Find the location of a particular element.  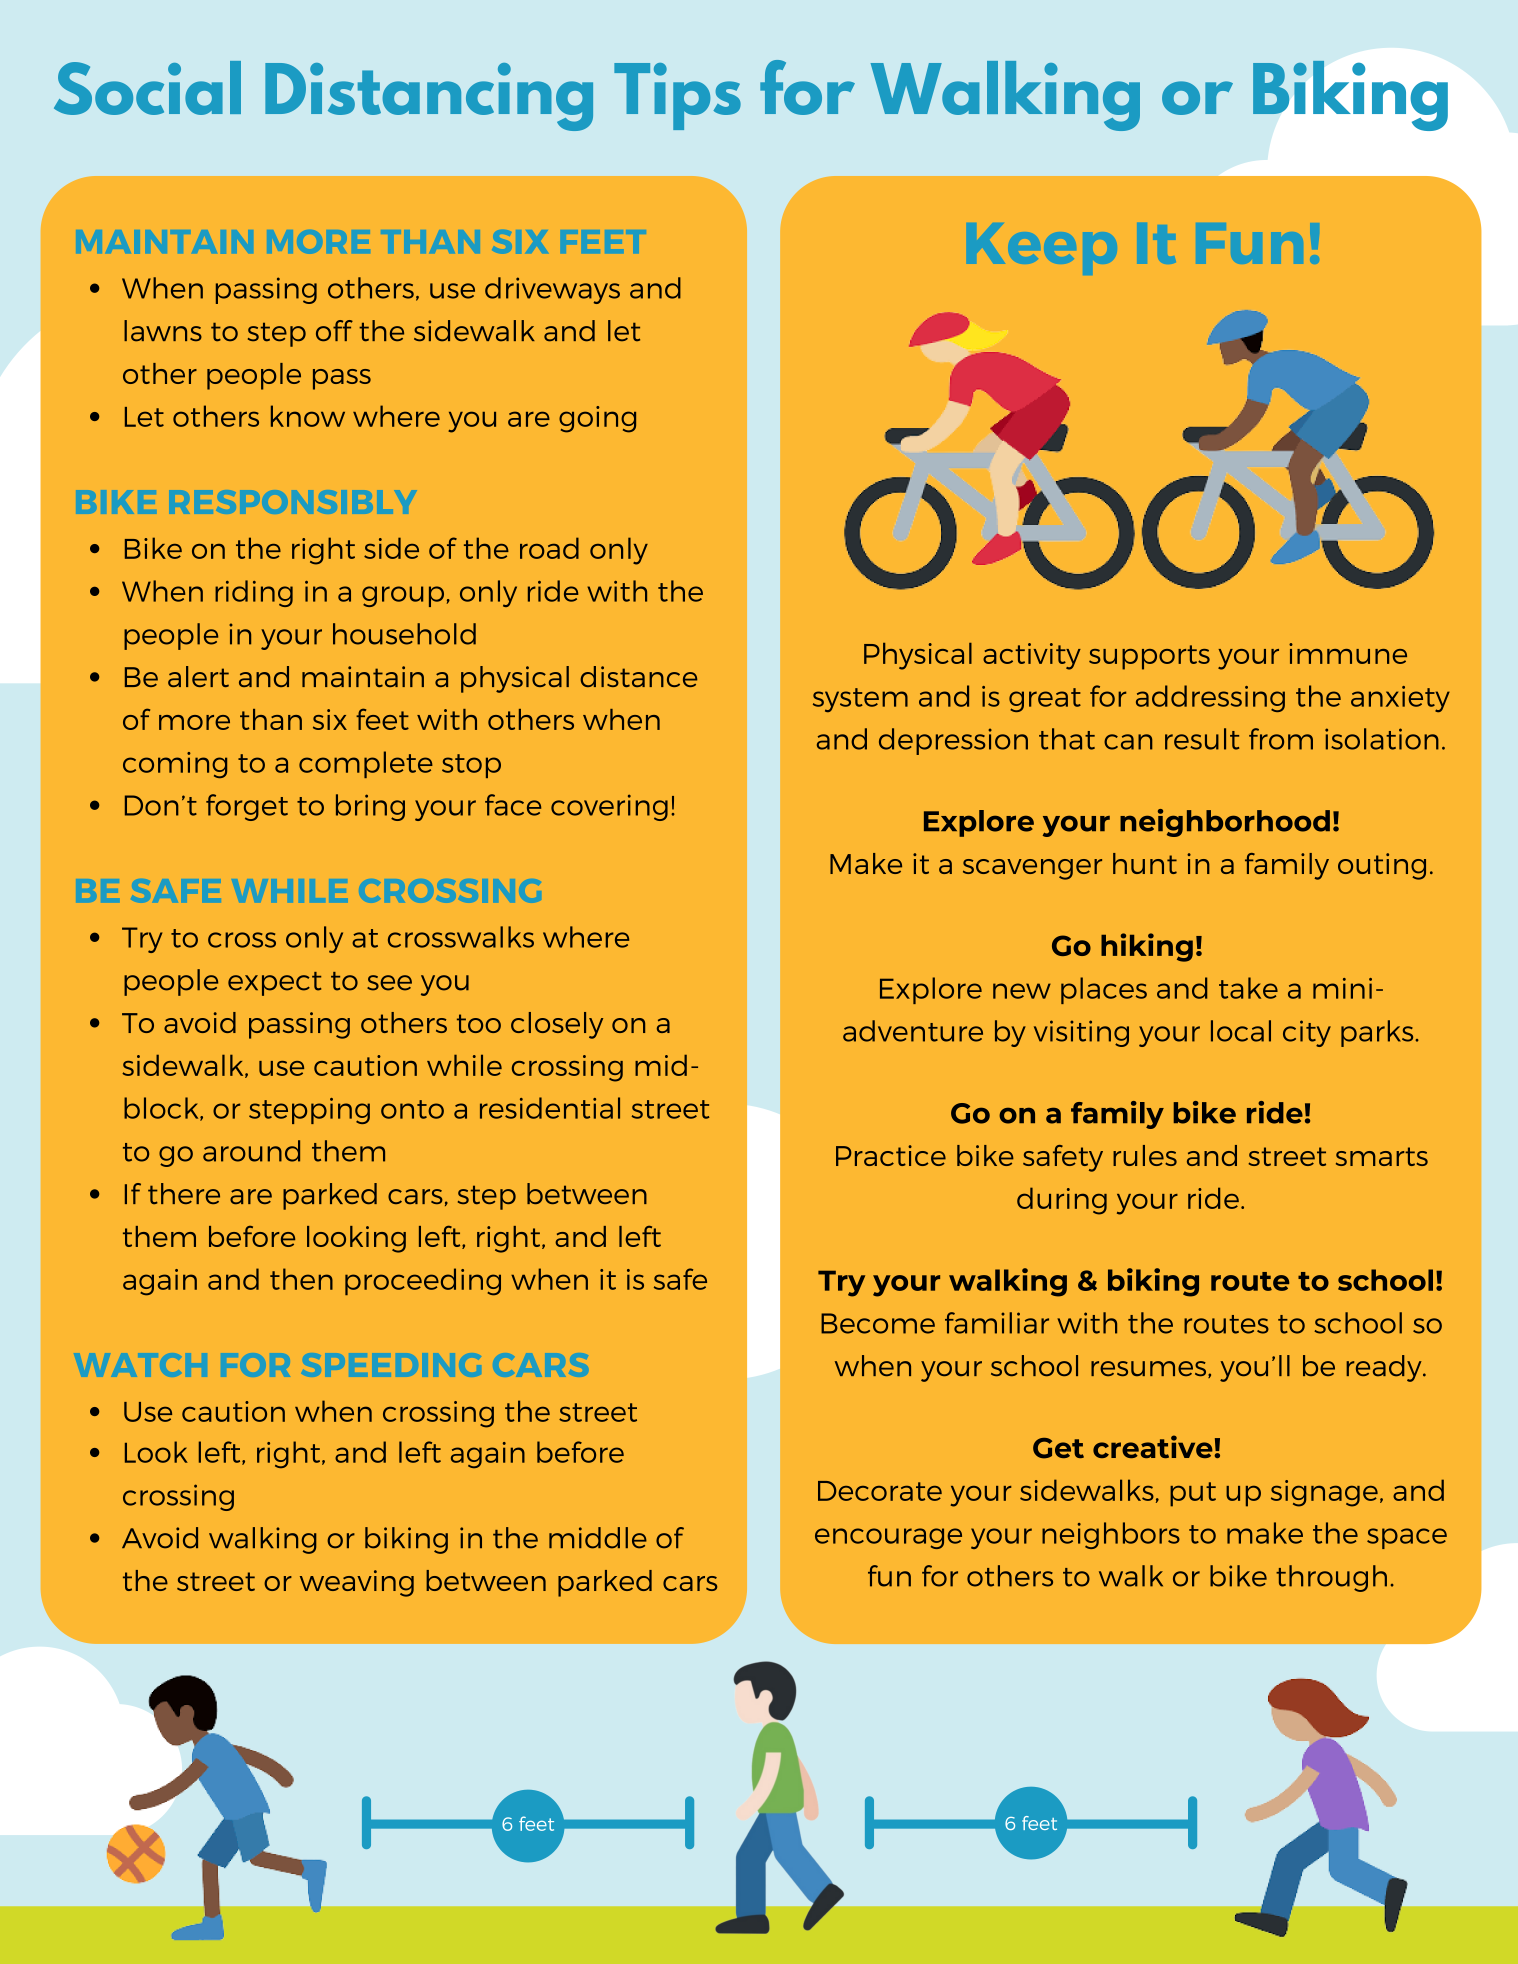

weaving is located at coordinates (357, 1583).
